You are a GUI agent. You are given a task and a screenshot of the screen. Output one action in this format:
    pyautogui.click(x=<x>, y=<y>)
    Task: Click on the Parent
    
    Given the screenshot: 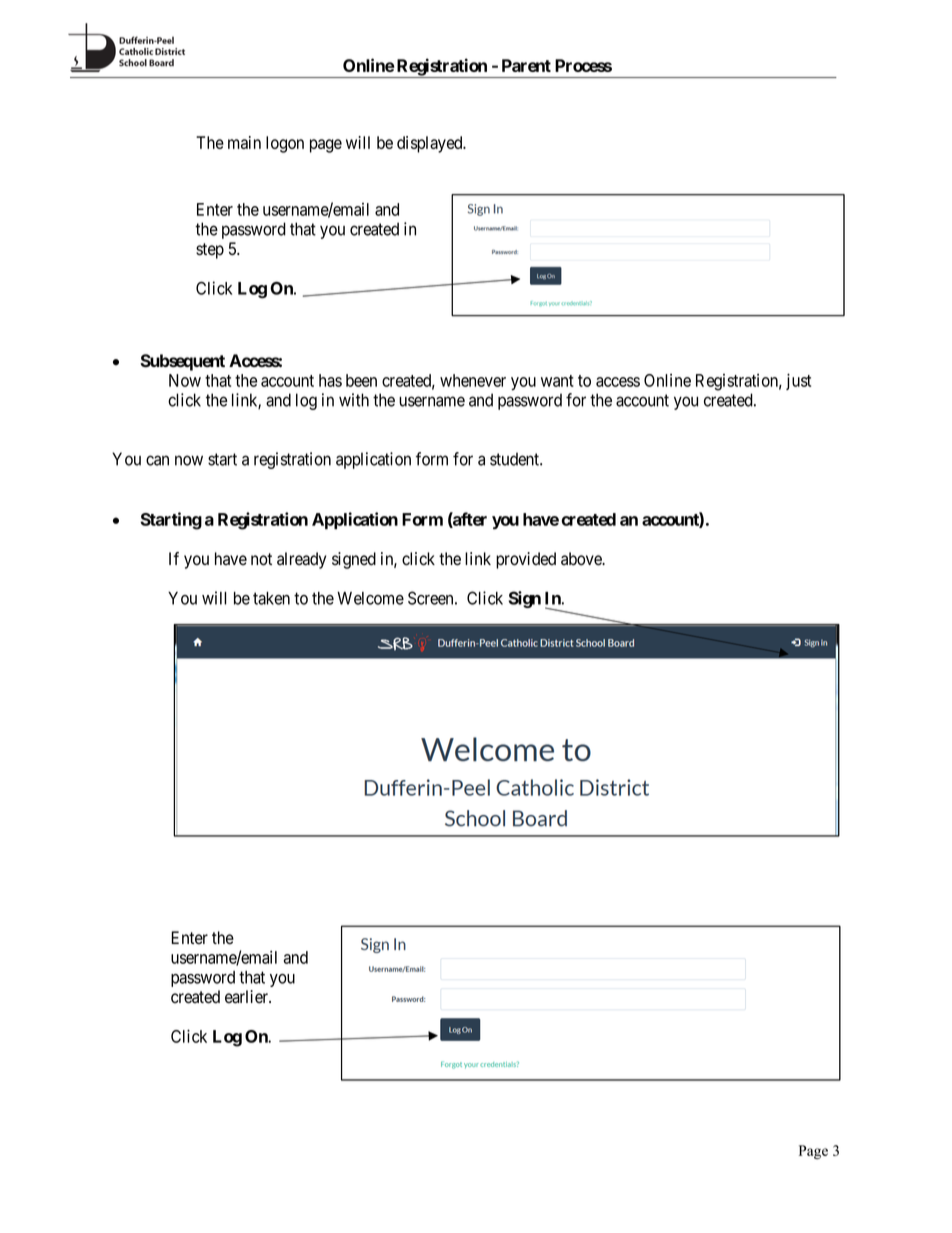 What is the action you would take?
    pyautogui.click(x=526, y=65)
